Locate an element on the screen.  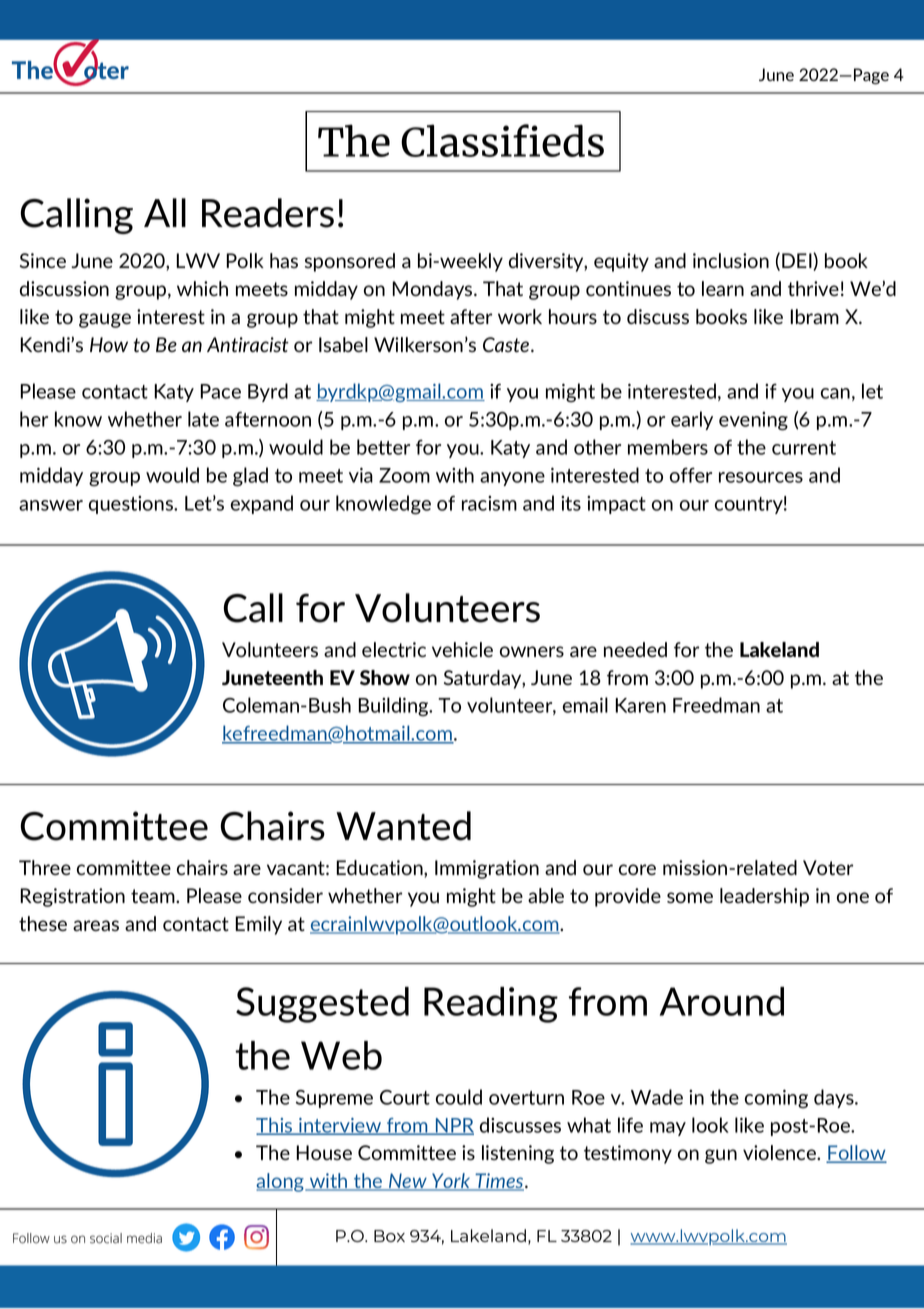
Zoom is located at coordinates (404, 475).
